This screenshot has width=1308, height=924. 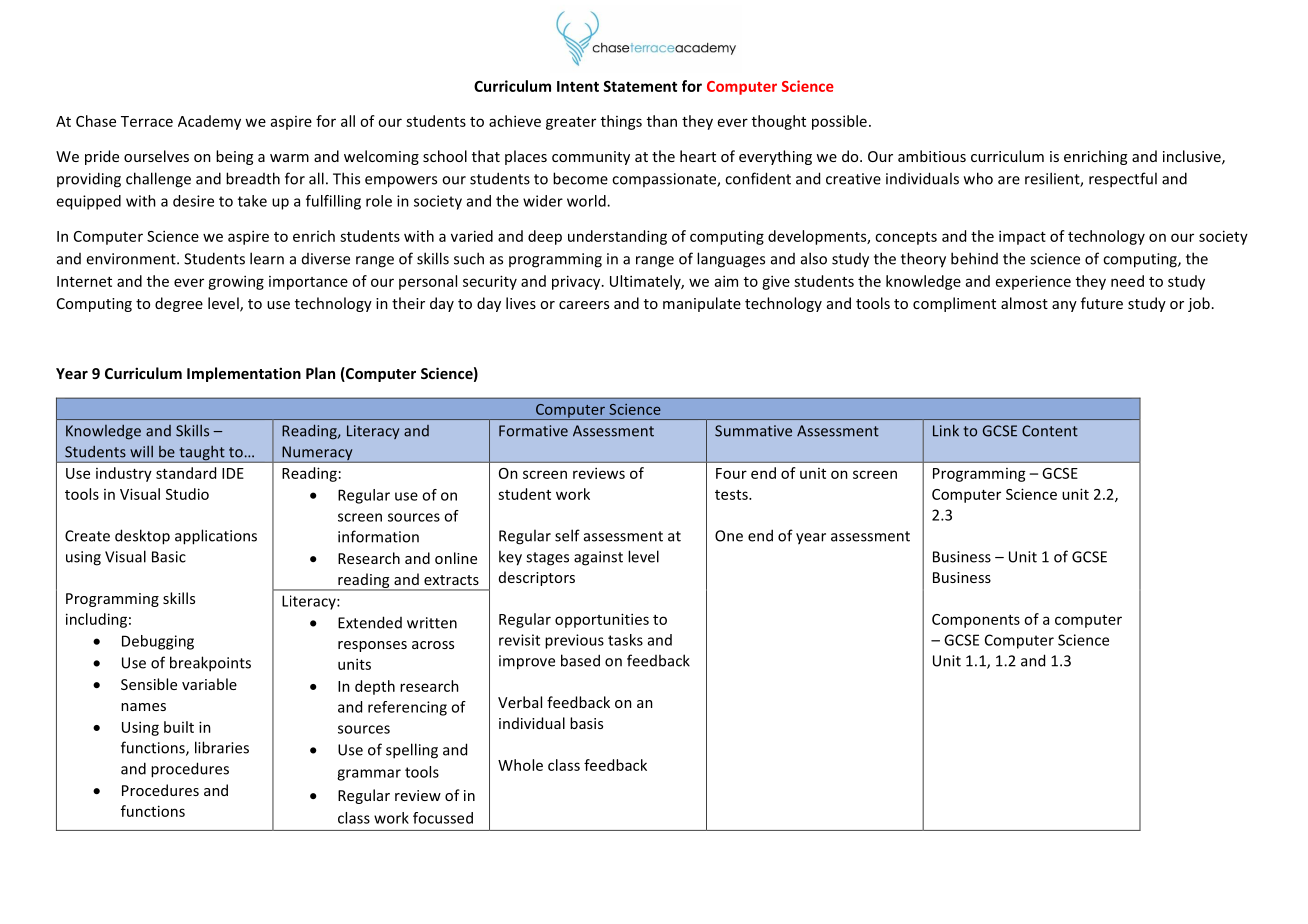 I want to click on basis, so click(x=586, y=723).
